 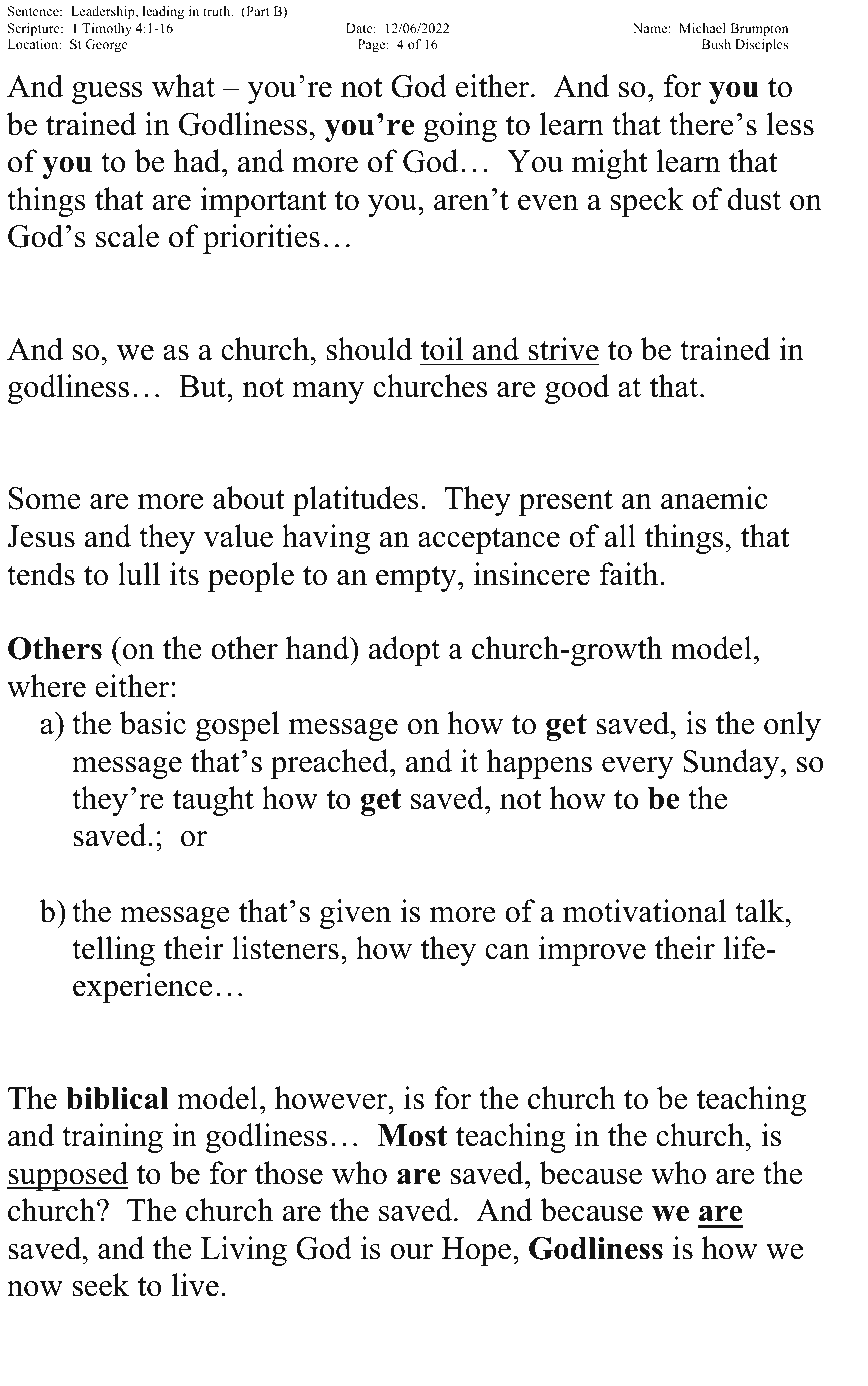 What do you see at coordinates (441, 349) in the document?
I see `toil` at bounding box center [441, 349].
